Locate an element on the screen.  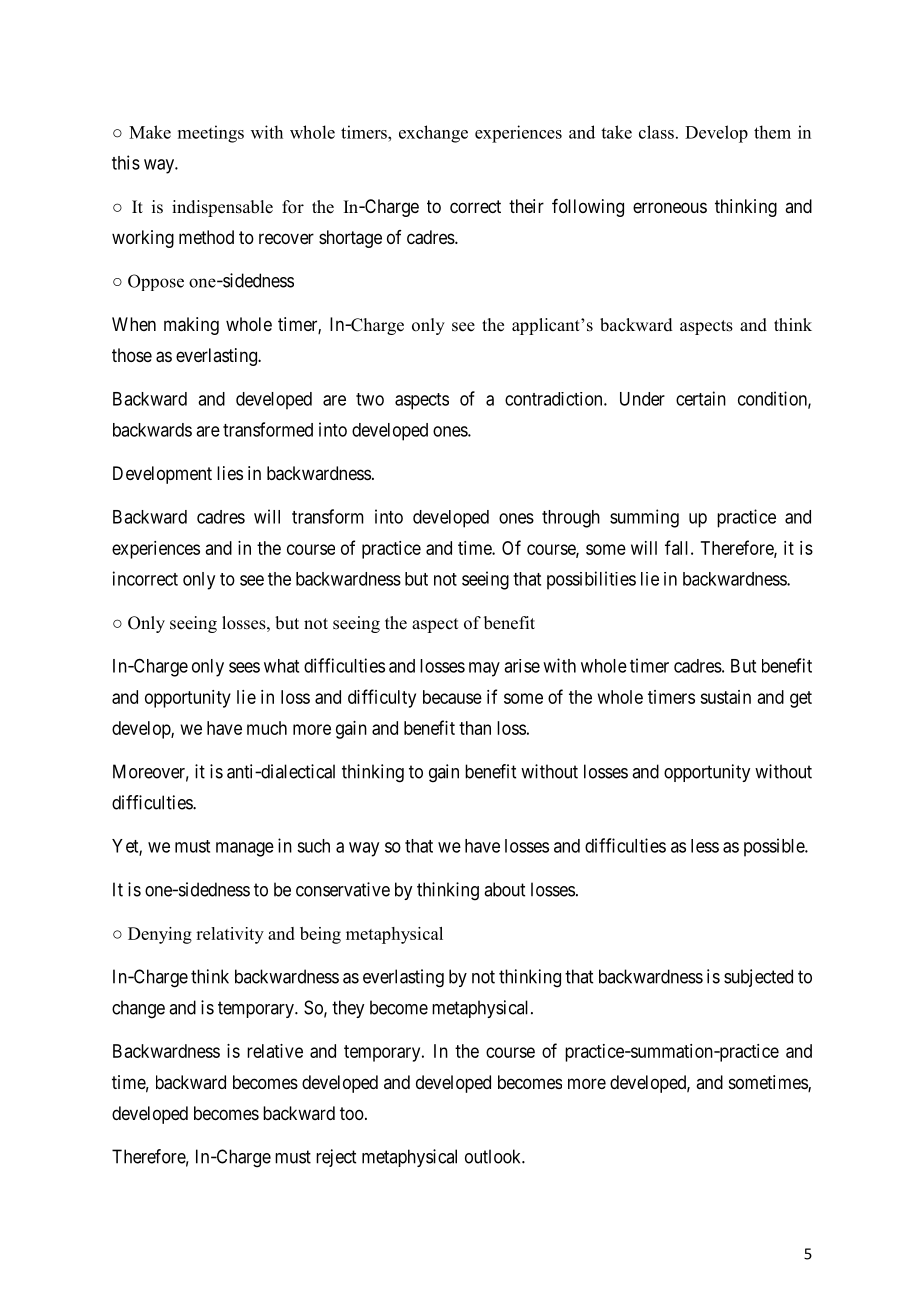
sees is located at coordinates (244, 667).
